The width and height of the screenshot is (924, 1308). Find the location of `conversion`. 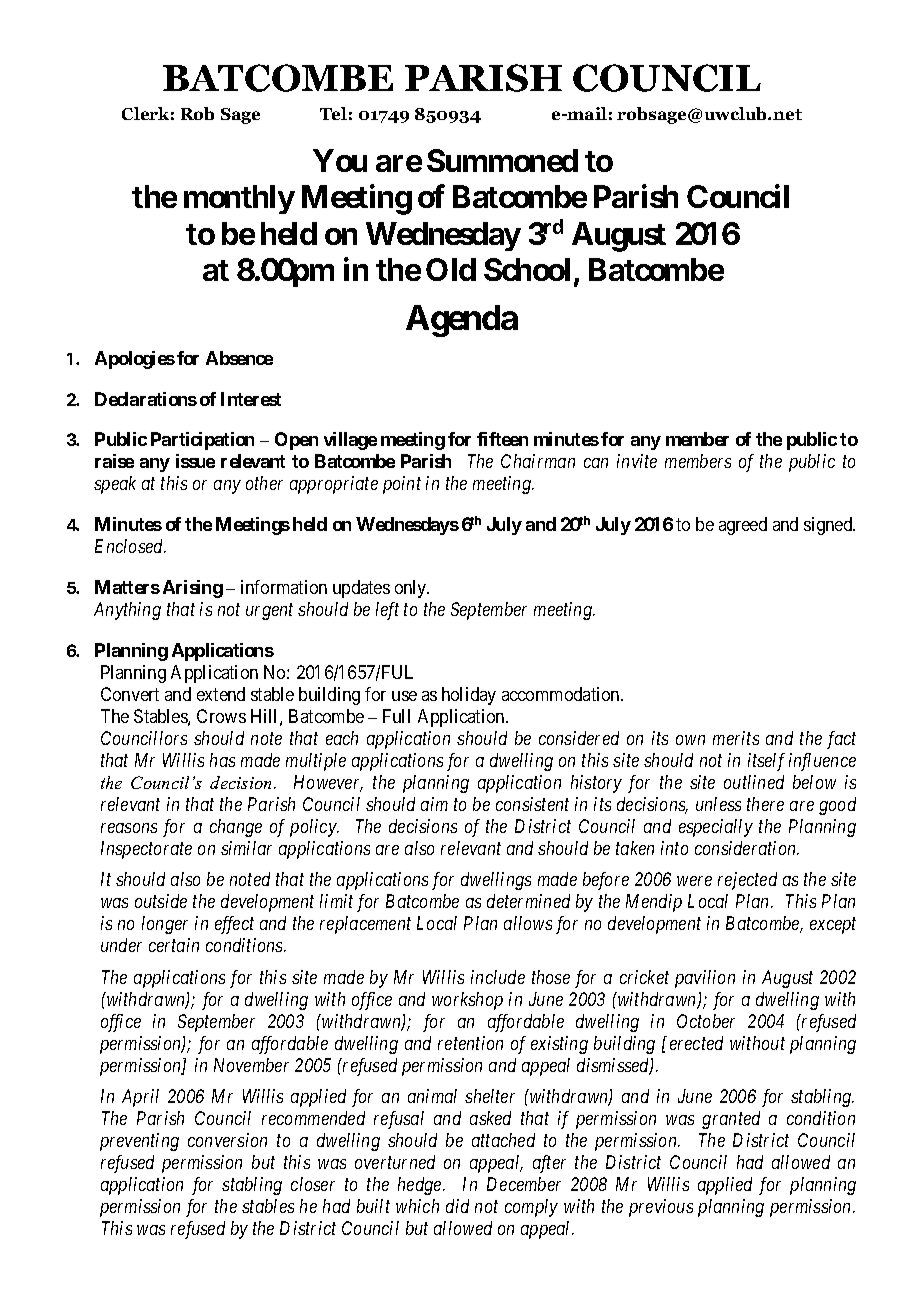

conversion is located at coordinates (227, 1140).
